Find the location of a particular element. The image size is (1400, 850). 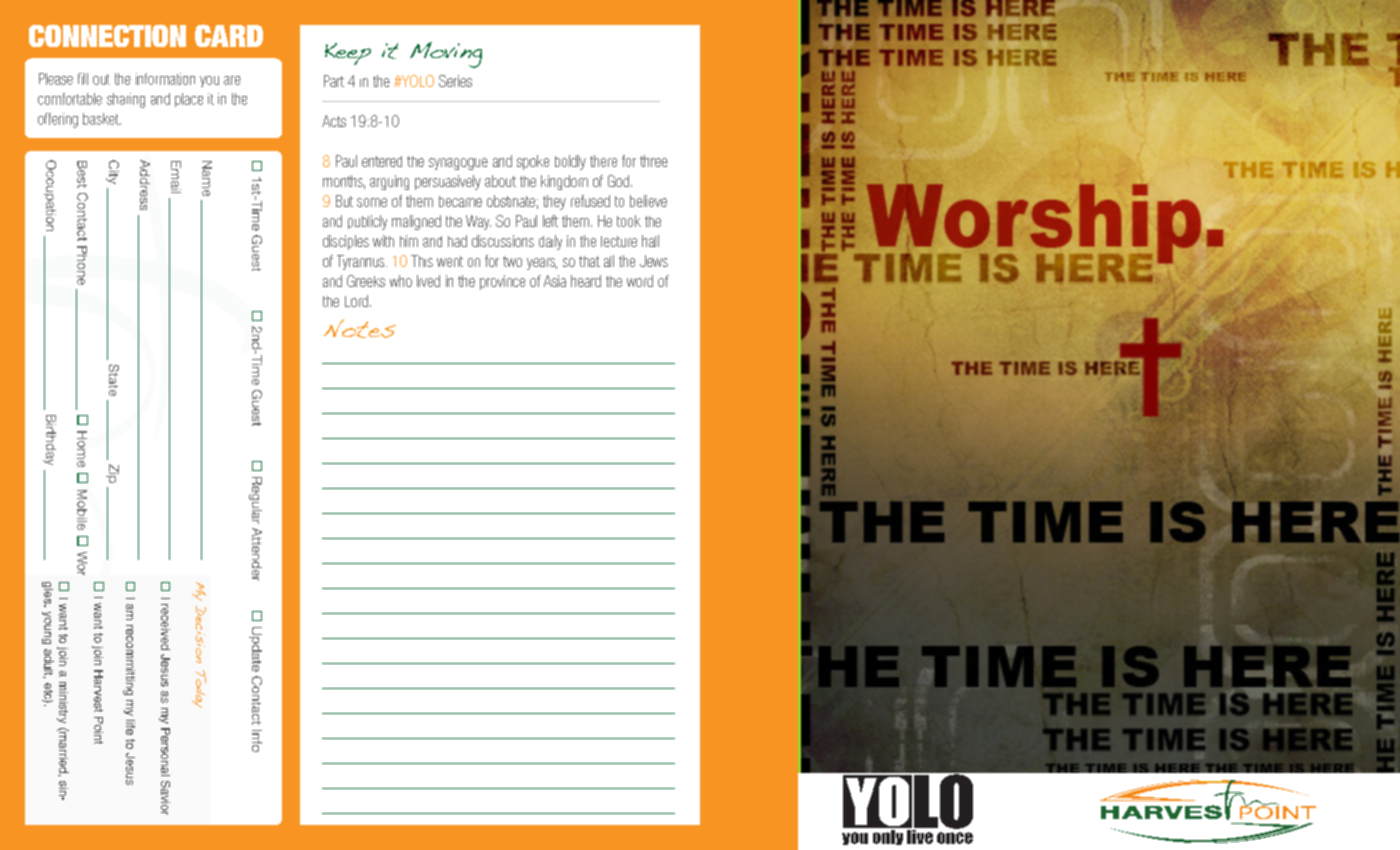

province is located at coordinates (502, 282).
